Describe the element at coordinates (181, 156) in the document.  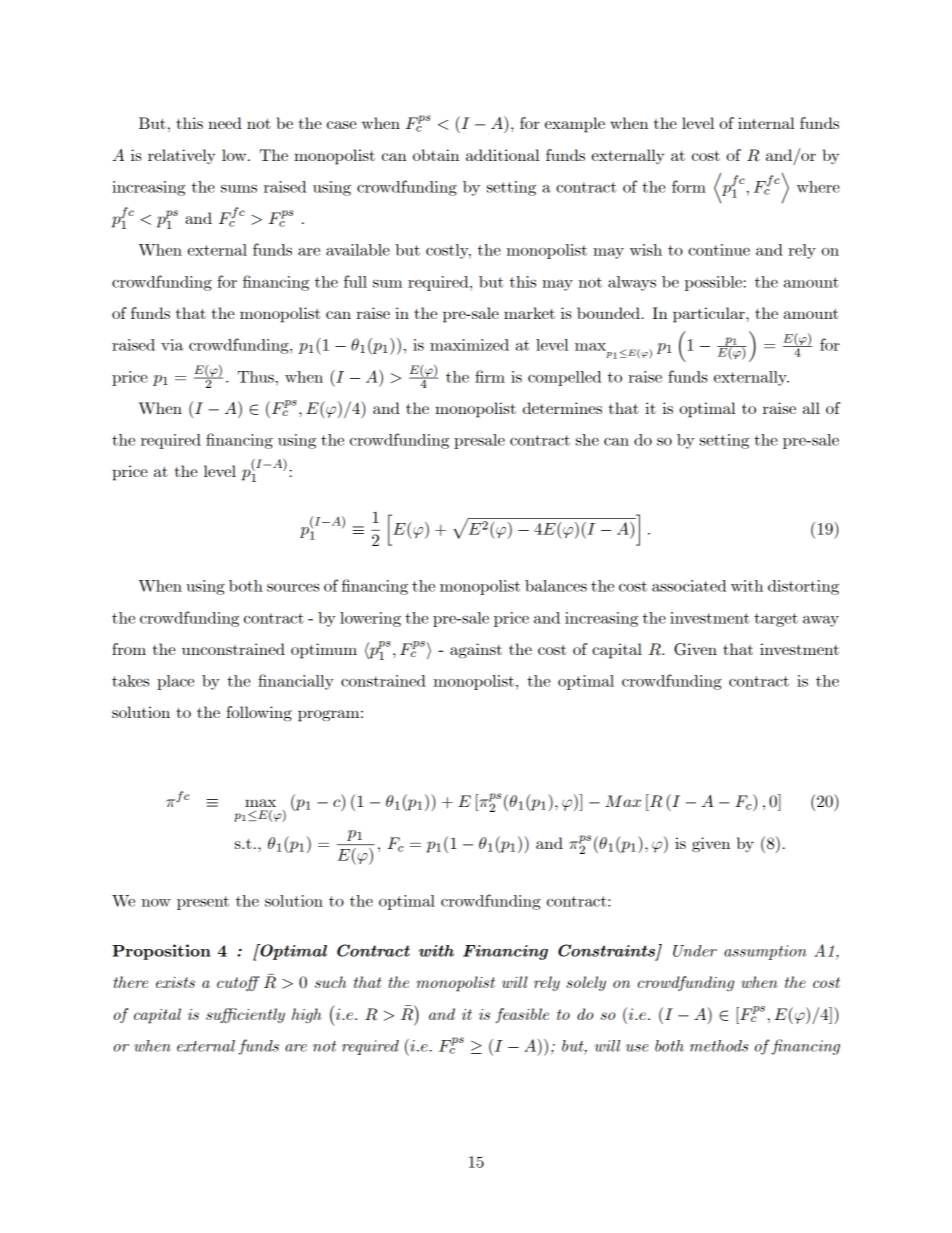
I see `relatively` at that location.
